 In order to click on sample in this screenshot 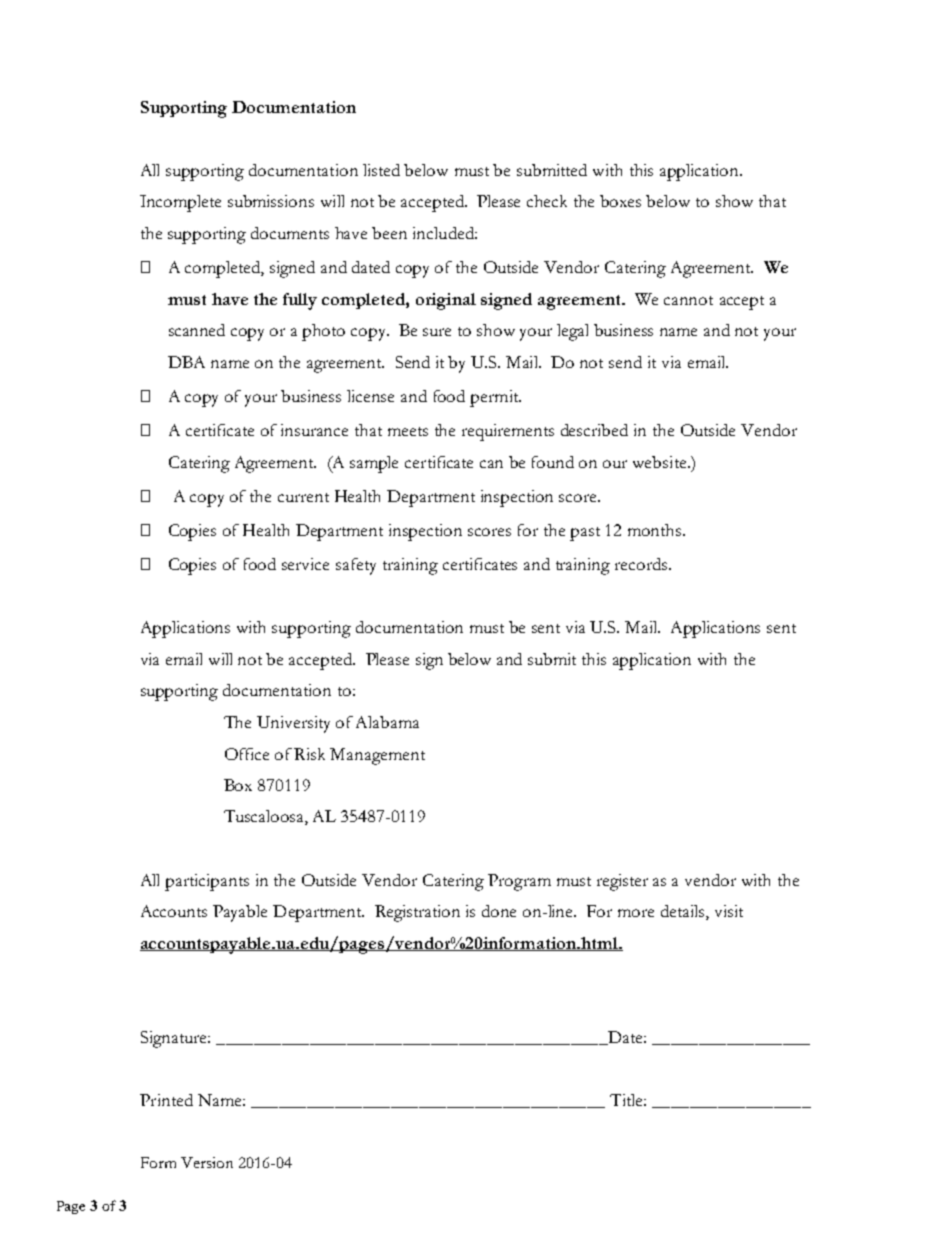, I will do `click(374, 464)`.
